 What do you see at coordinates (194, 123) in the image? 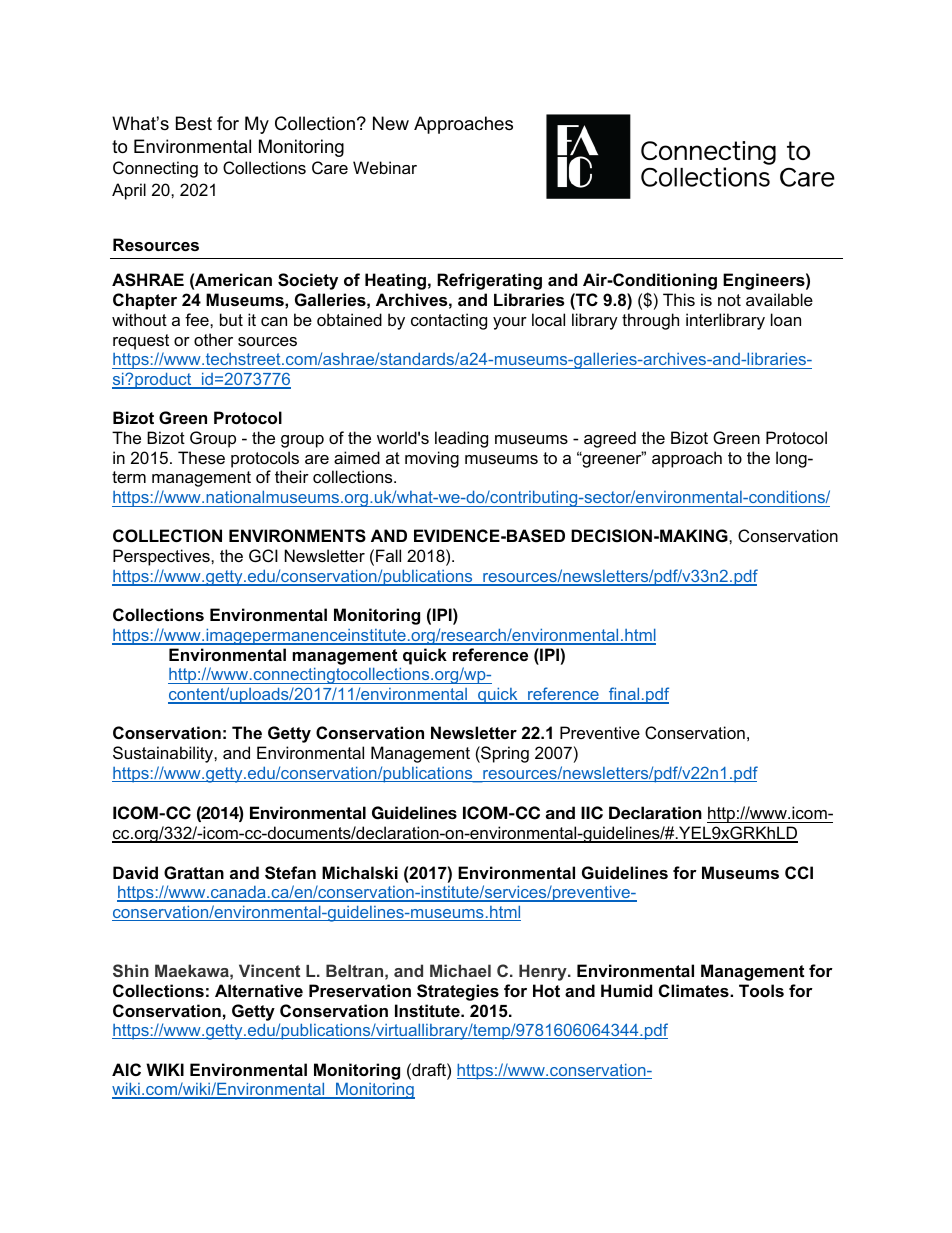
I see `Best` at bounding box center [194, 123].
